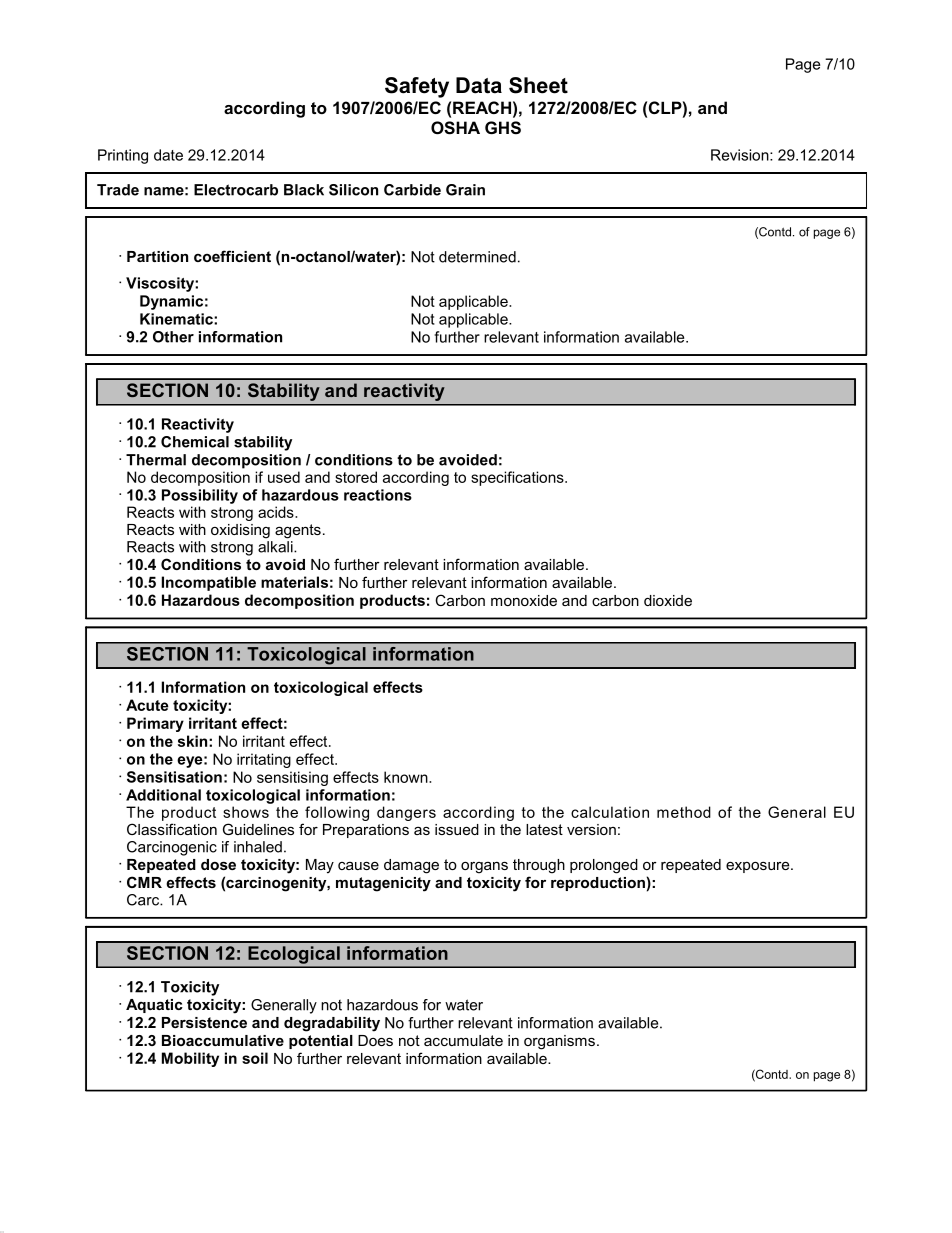 The width and height of the screenshot is (952, 1233). I want to click on Kinematic, so click(177, 319).
